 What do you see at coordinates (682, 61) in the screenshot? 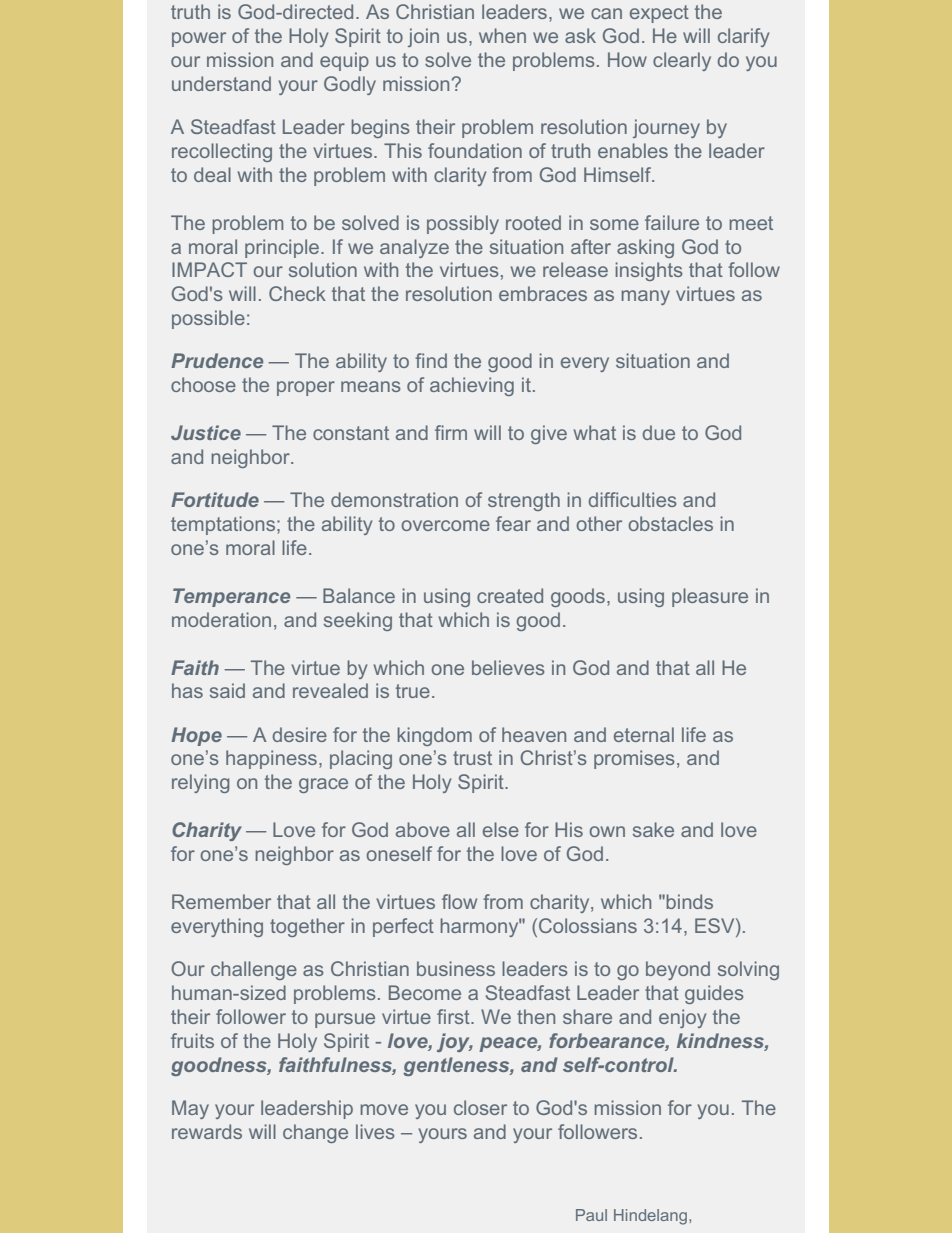
I see `clearly` at bounding box center [682, 61].
